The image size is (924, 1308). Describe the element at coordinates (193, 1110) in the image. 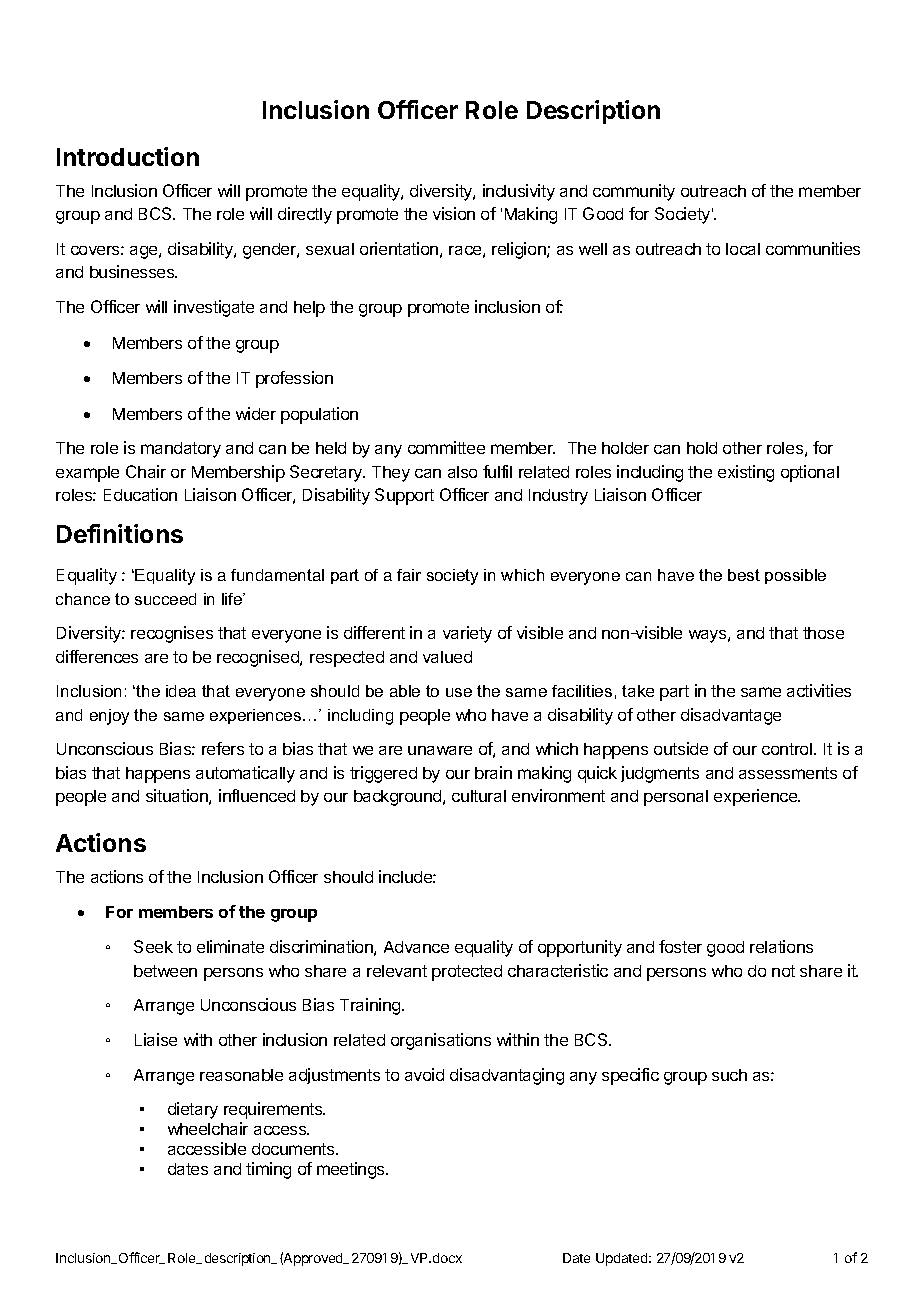

I see `dietary` at that location.
